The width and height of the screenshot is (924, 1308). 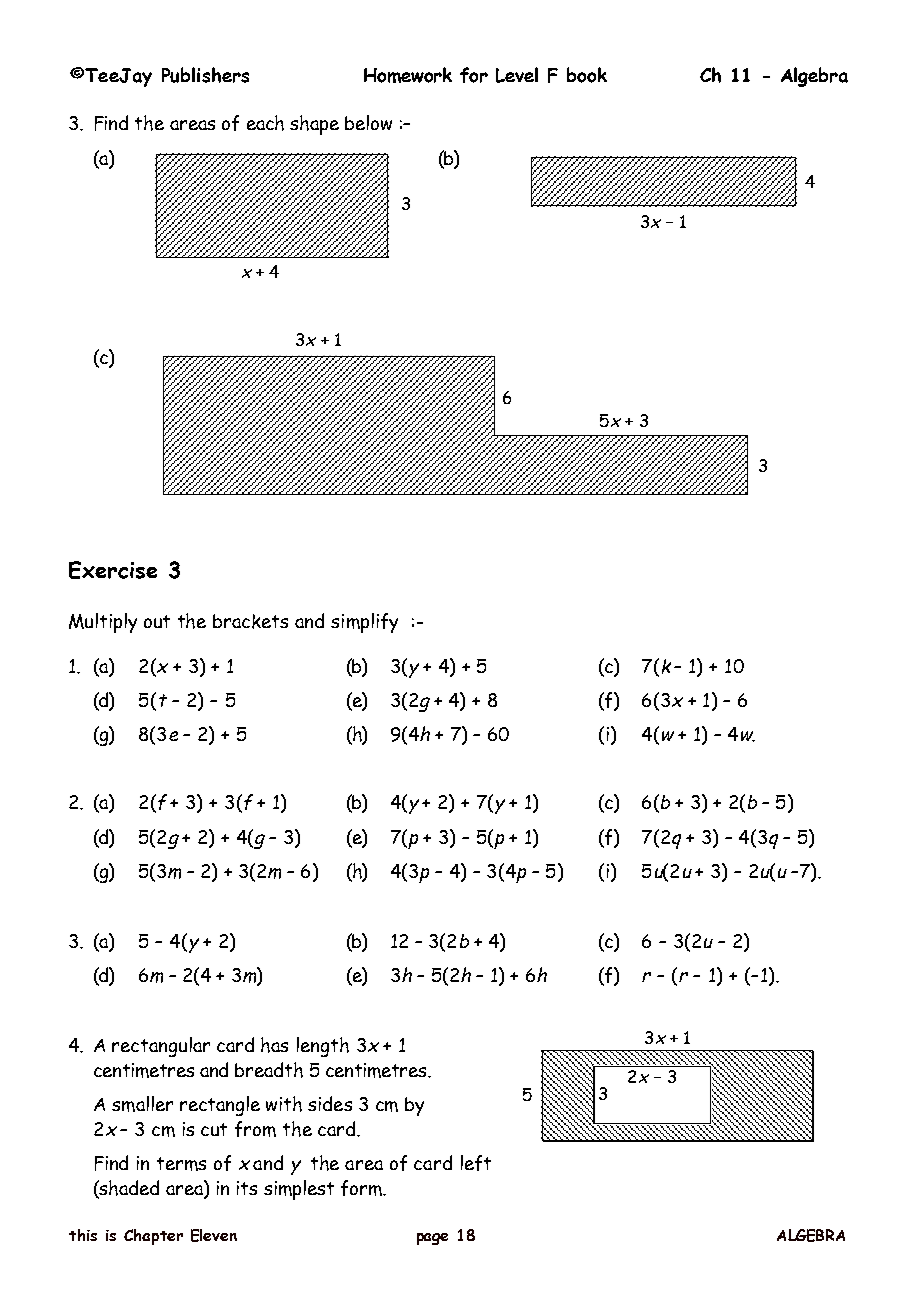 I want to click on Exercise, so click(x=113, y=570).
